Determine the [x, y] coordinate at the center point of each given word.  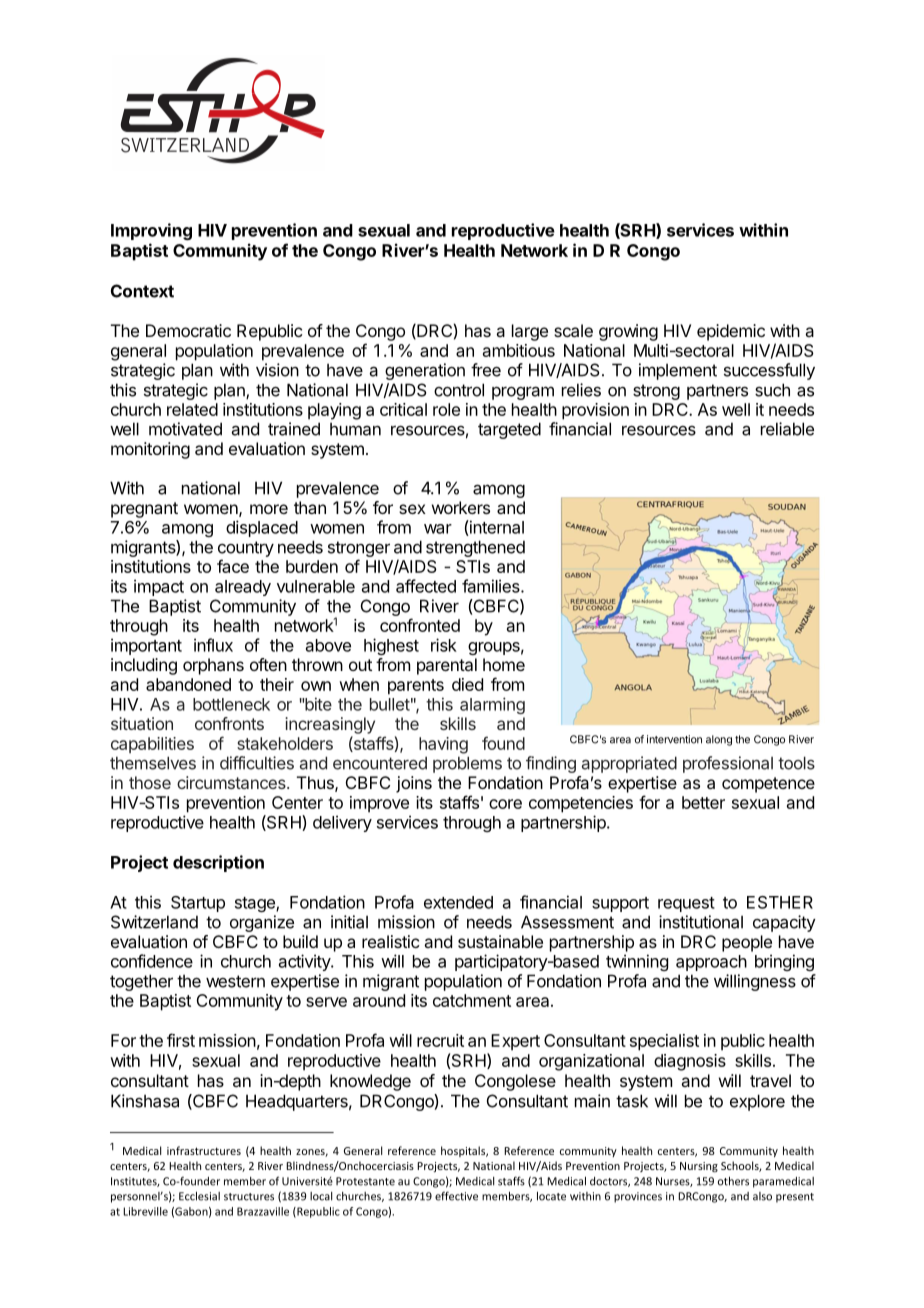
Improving [151, 231]
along [719, 740]
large [530, 332]
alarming [492, 705]
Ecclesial [199, 1196]
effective [456, 1196]
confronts [229, 723]
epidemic [731, 332]
